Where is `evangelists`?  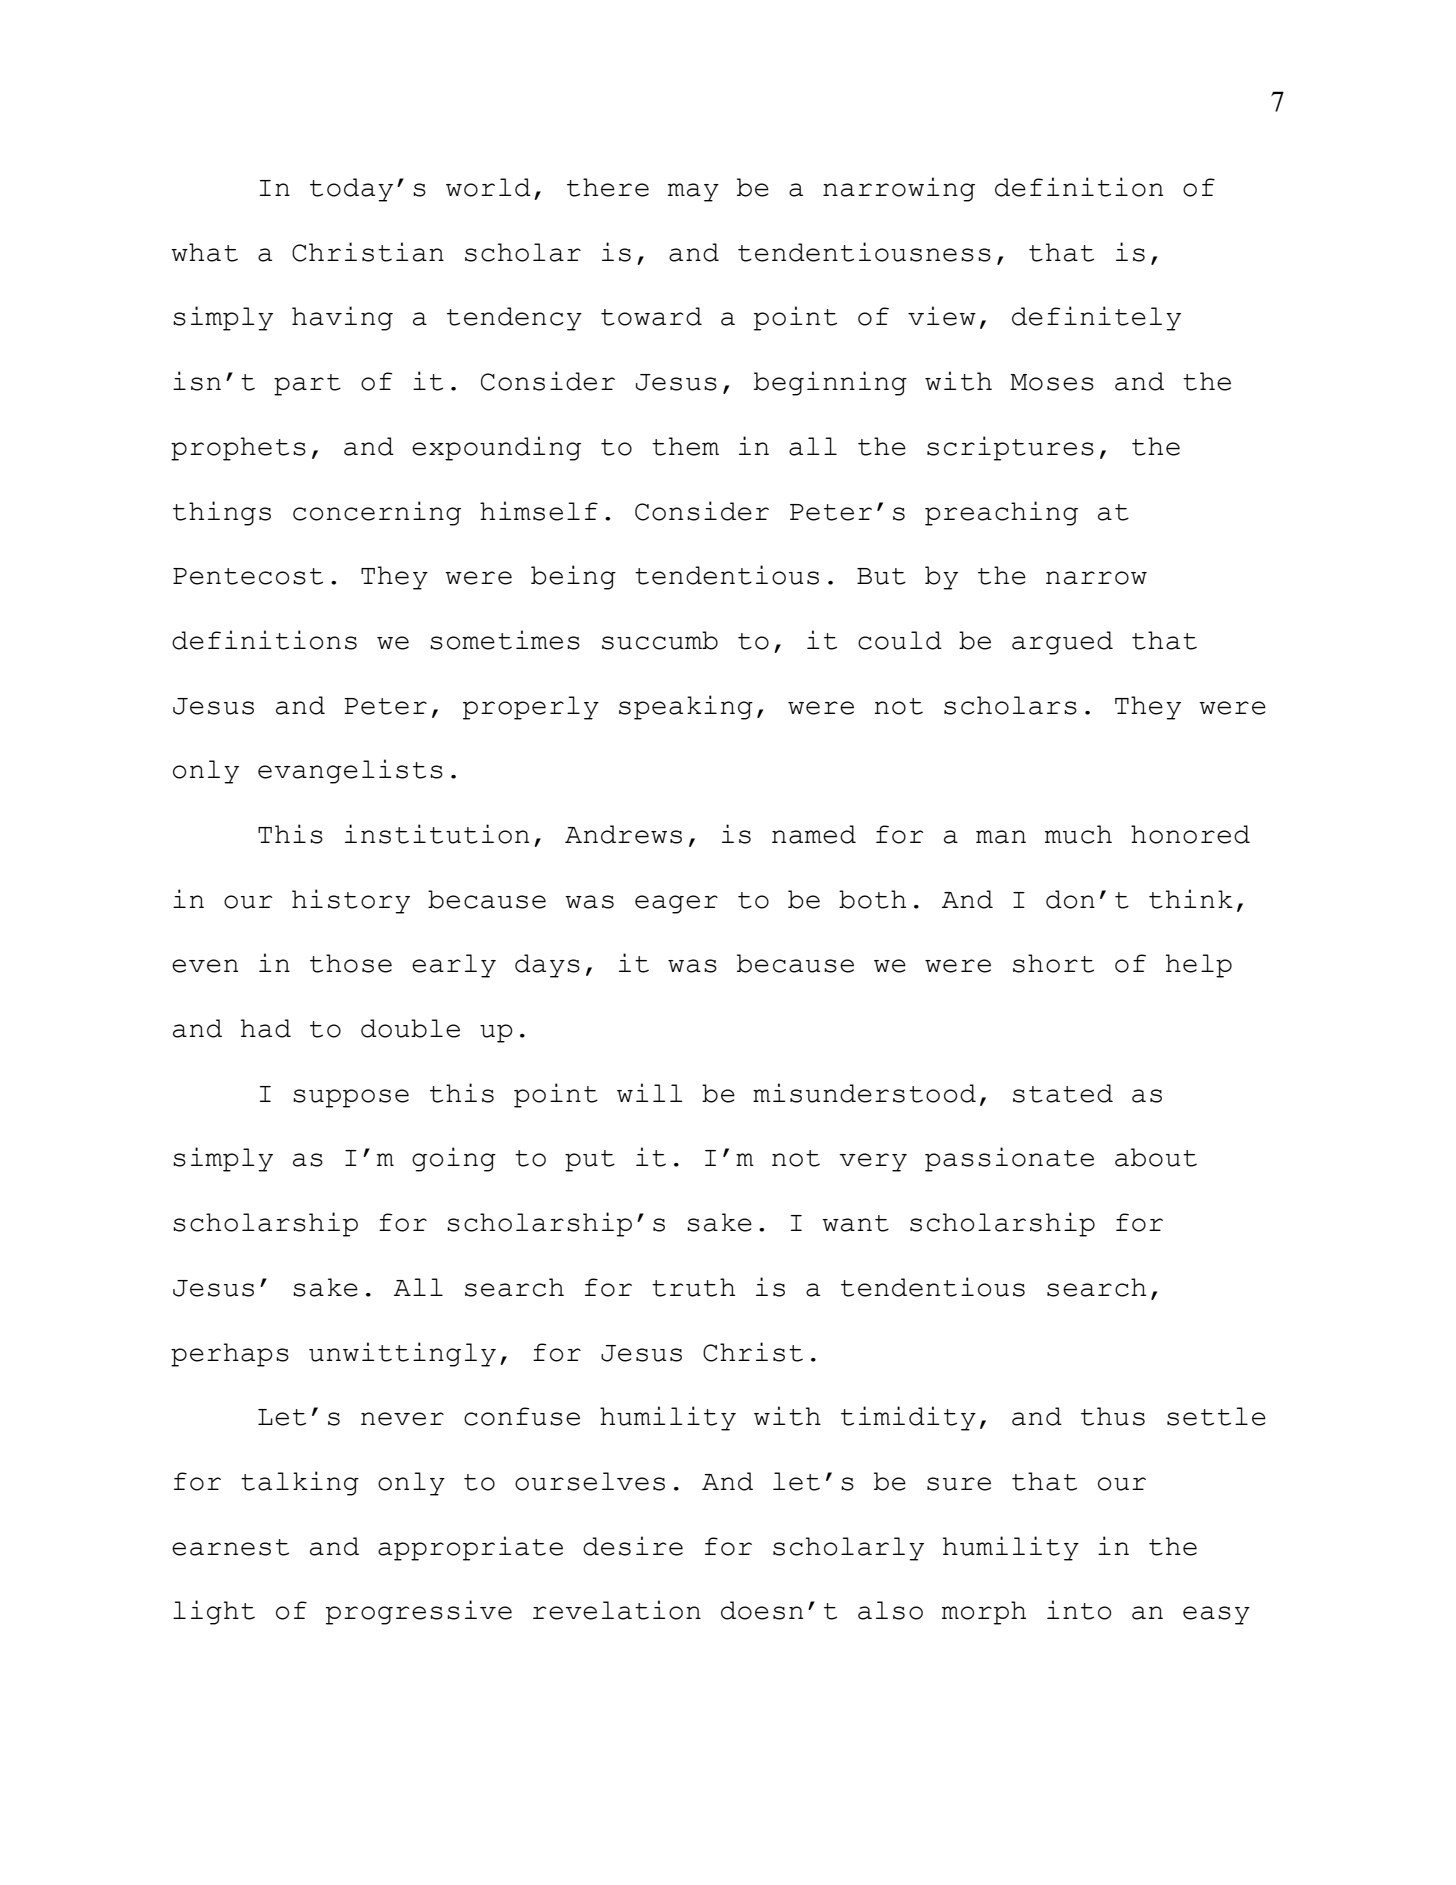
evangelists is located at coordinates (350, 771).
